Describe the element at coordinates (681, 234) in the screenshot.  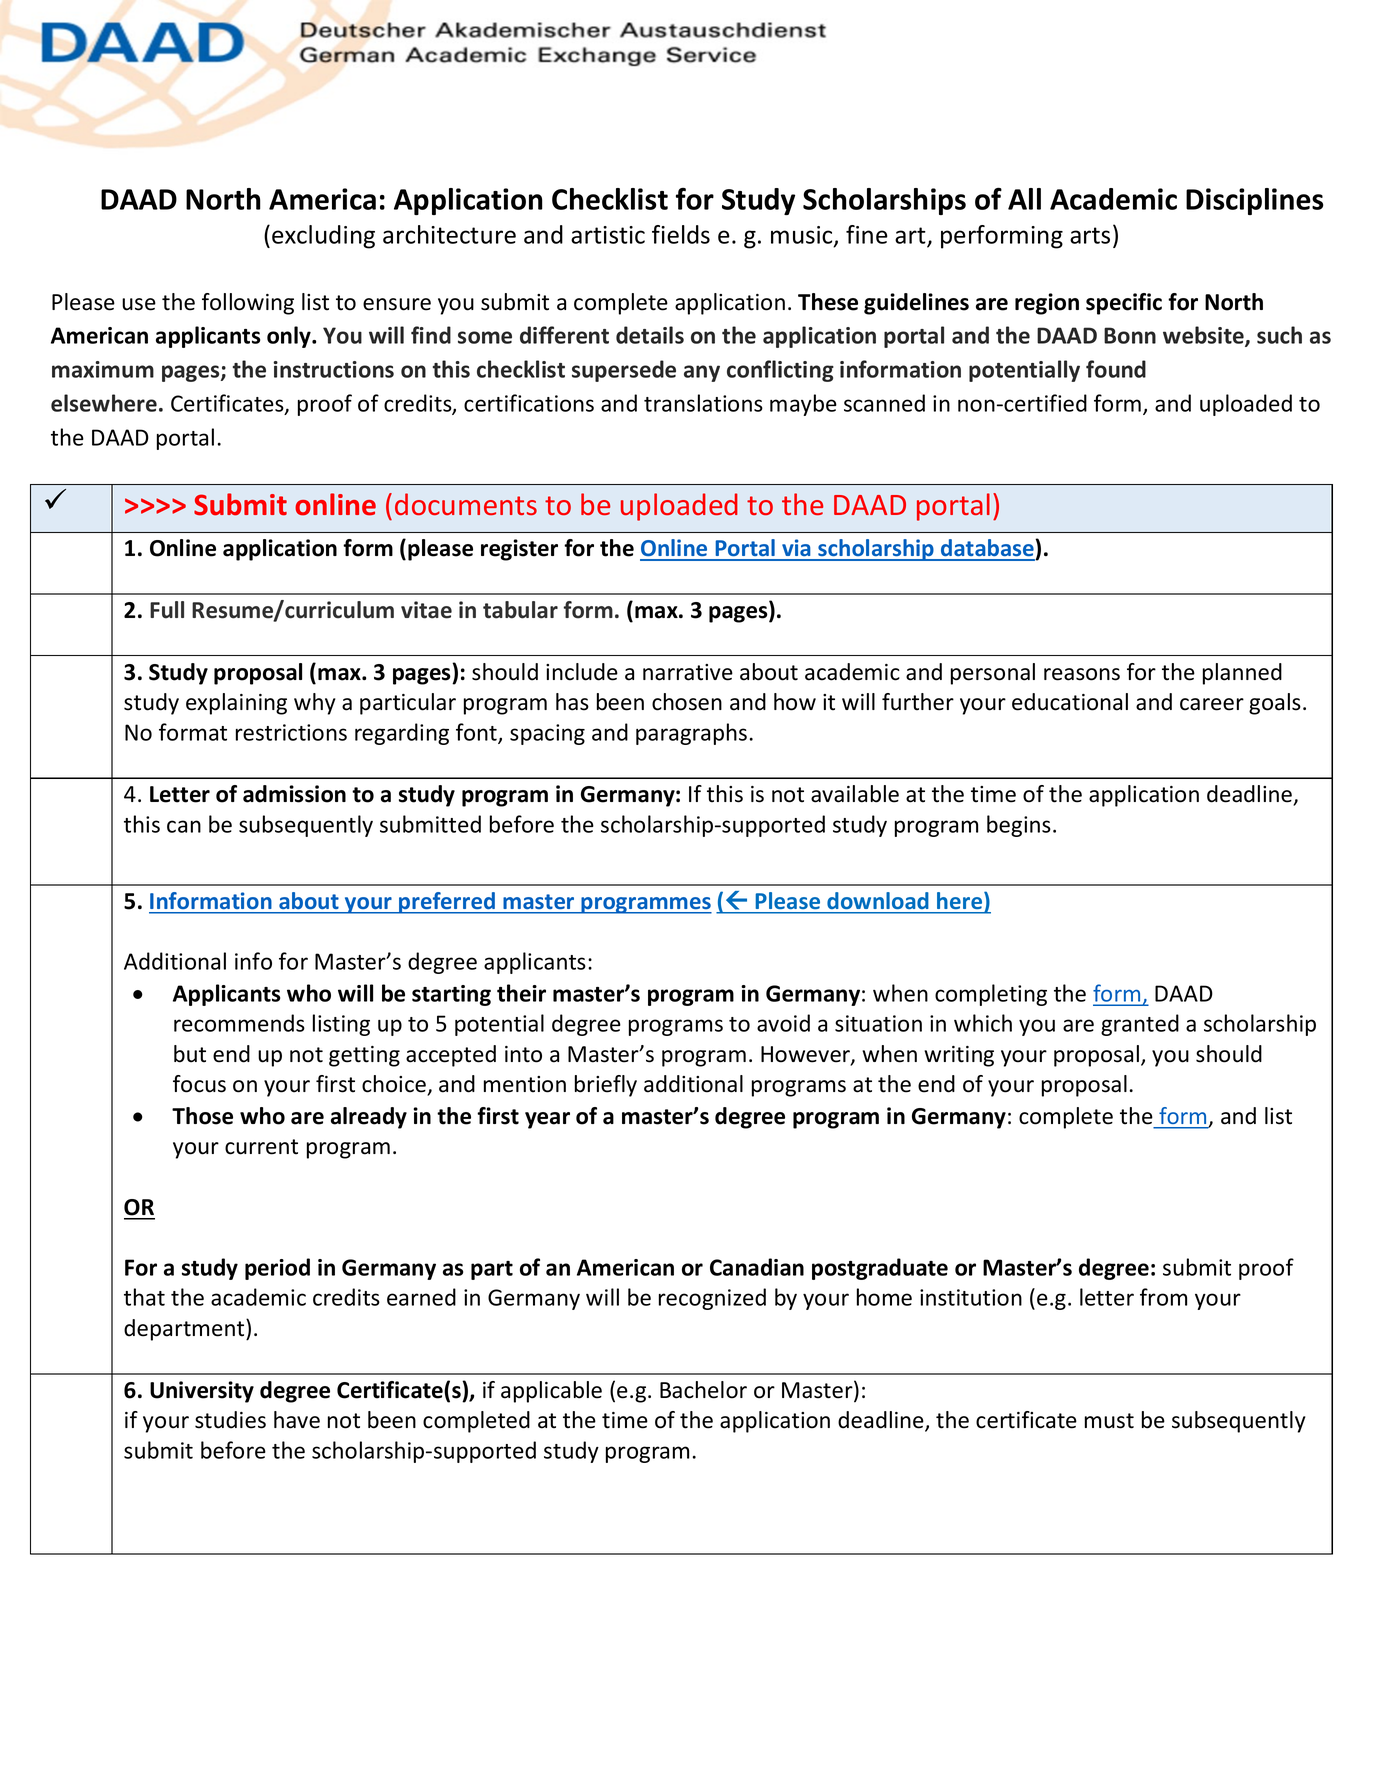
I see `fields` at that location.
